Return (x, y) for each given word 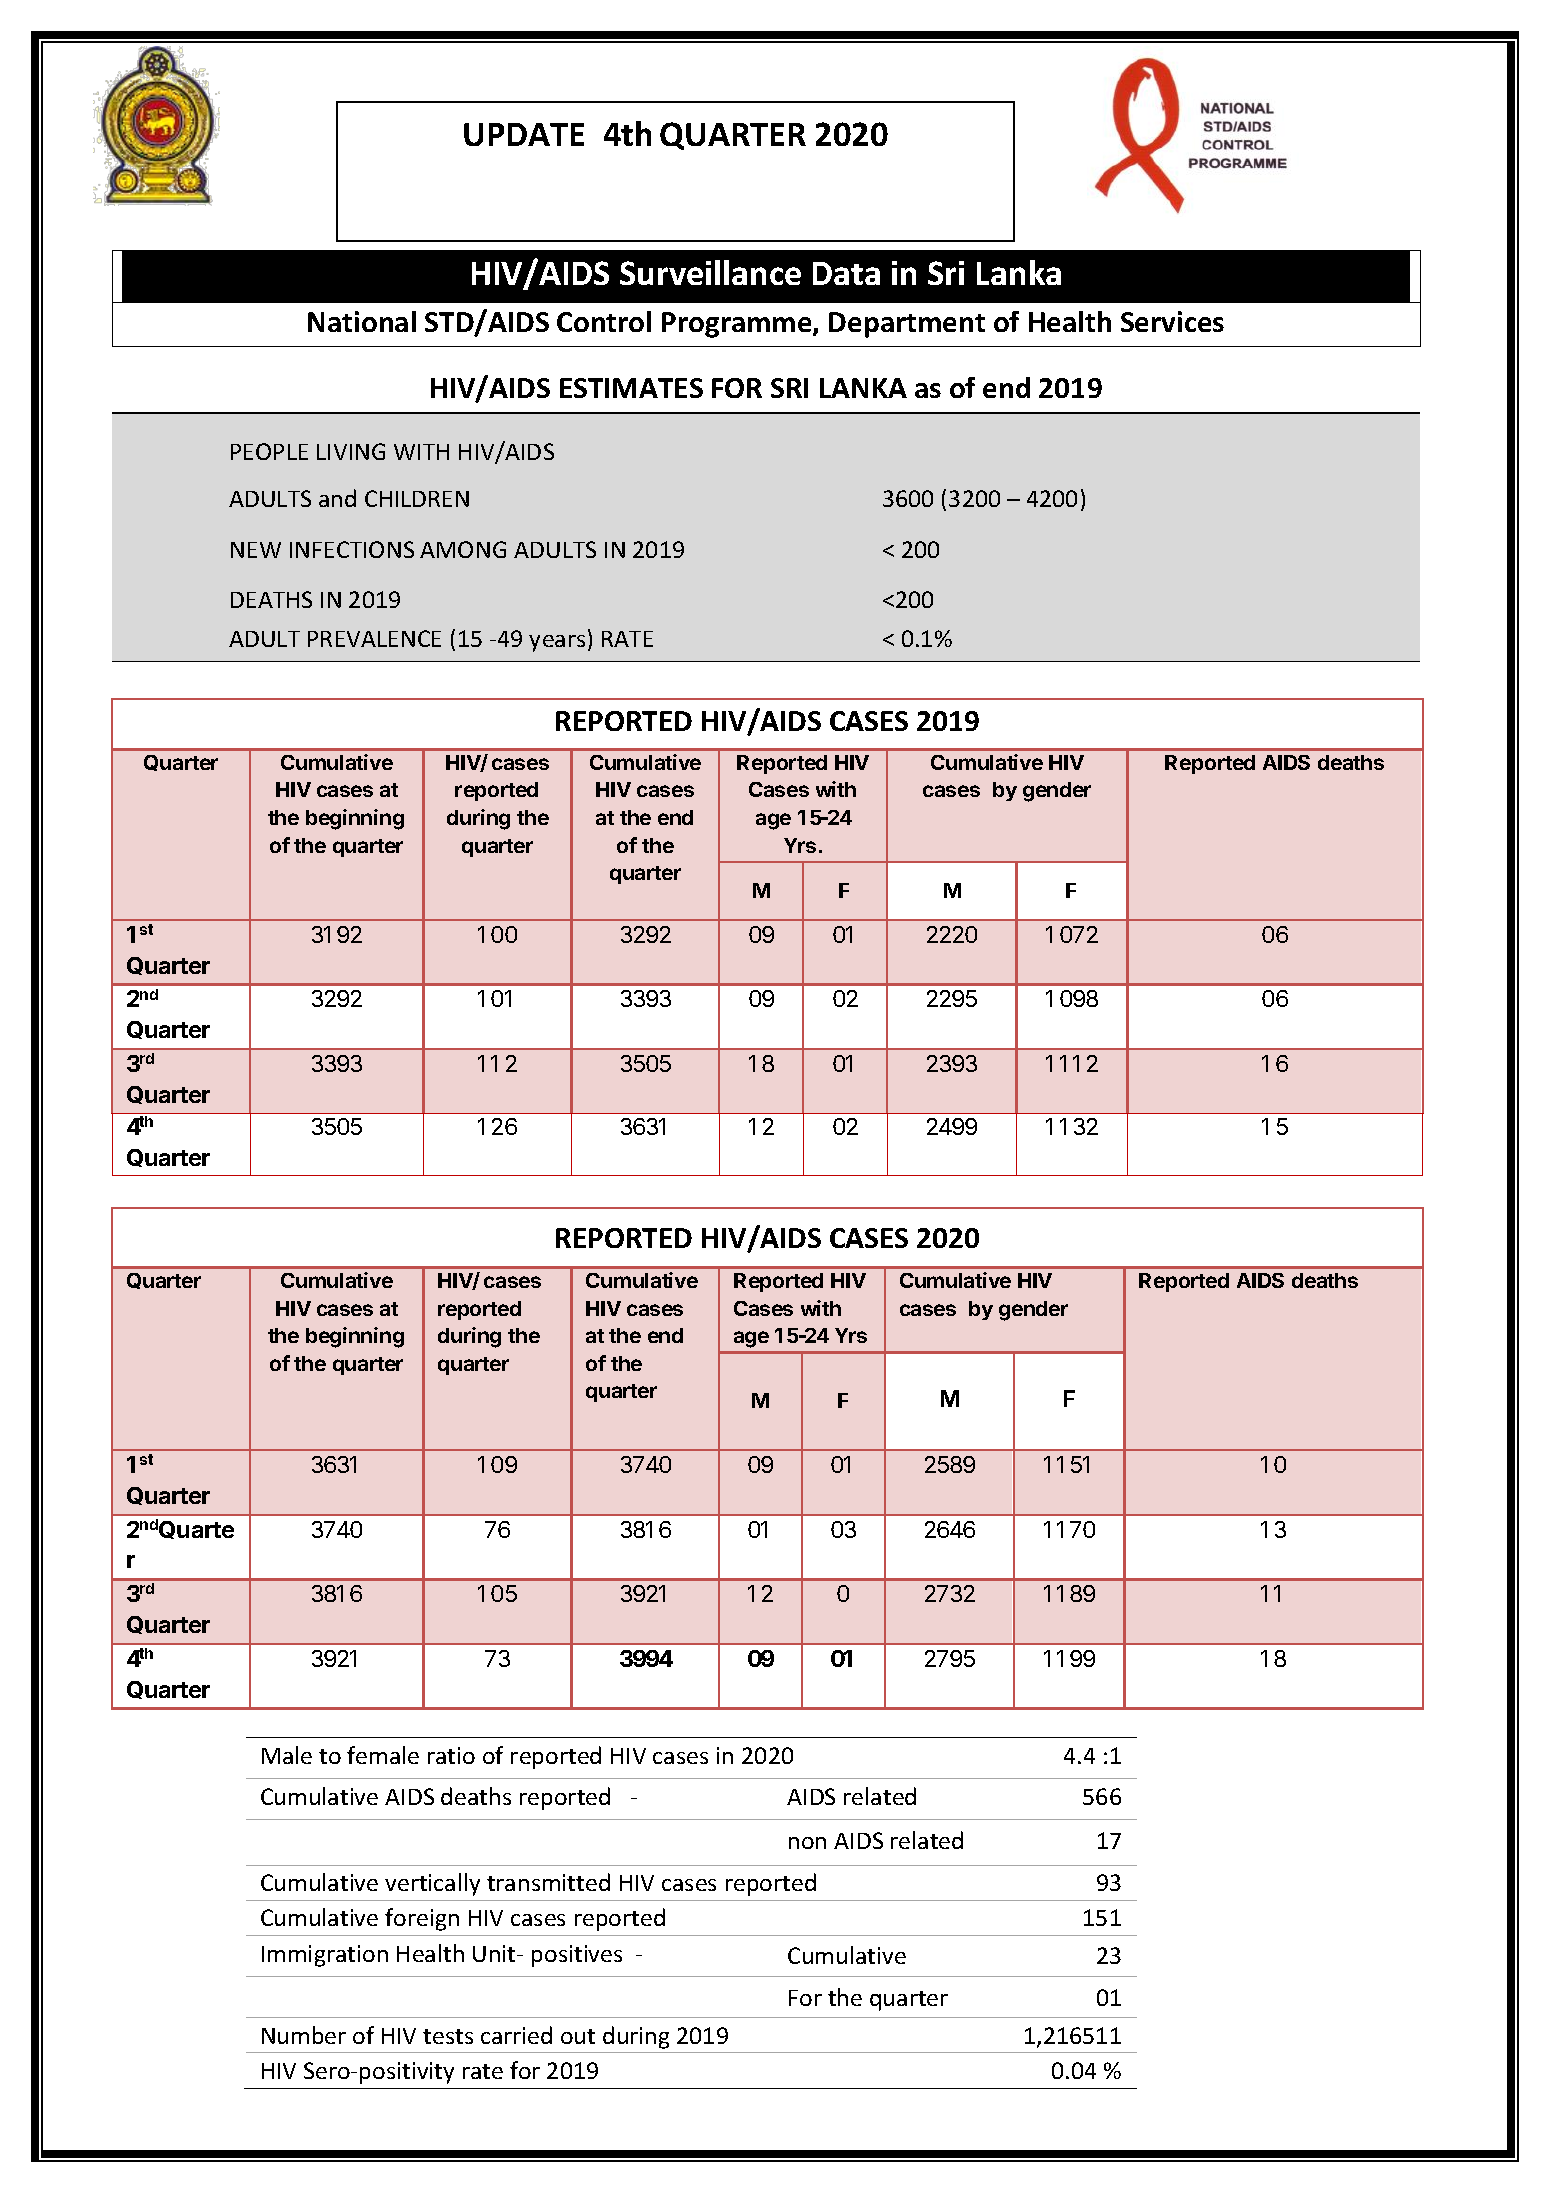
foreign (422, 1919)
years (557, 643)
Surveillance (710, 272)
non (807, 1843)
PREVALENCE (374, 638)
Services (1172, 321)
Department (907, 325)
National (362, 321)
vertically (432, 1884)
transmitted (548, 1882)
